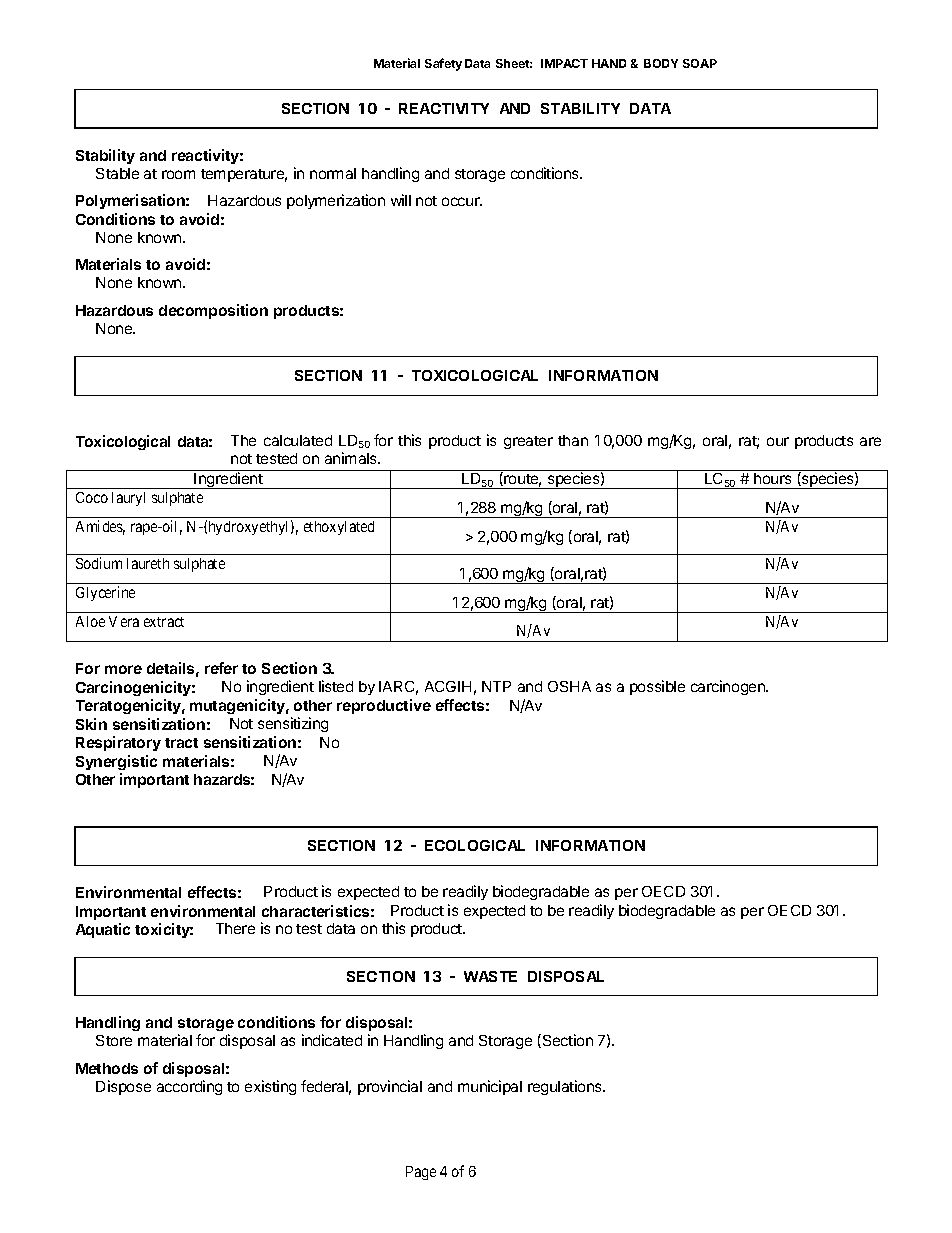  What do you see at coordinates (528, 442) in the screenshot?
I see `greater` at bounding box center [528, 442].
